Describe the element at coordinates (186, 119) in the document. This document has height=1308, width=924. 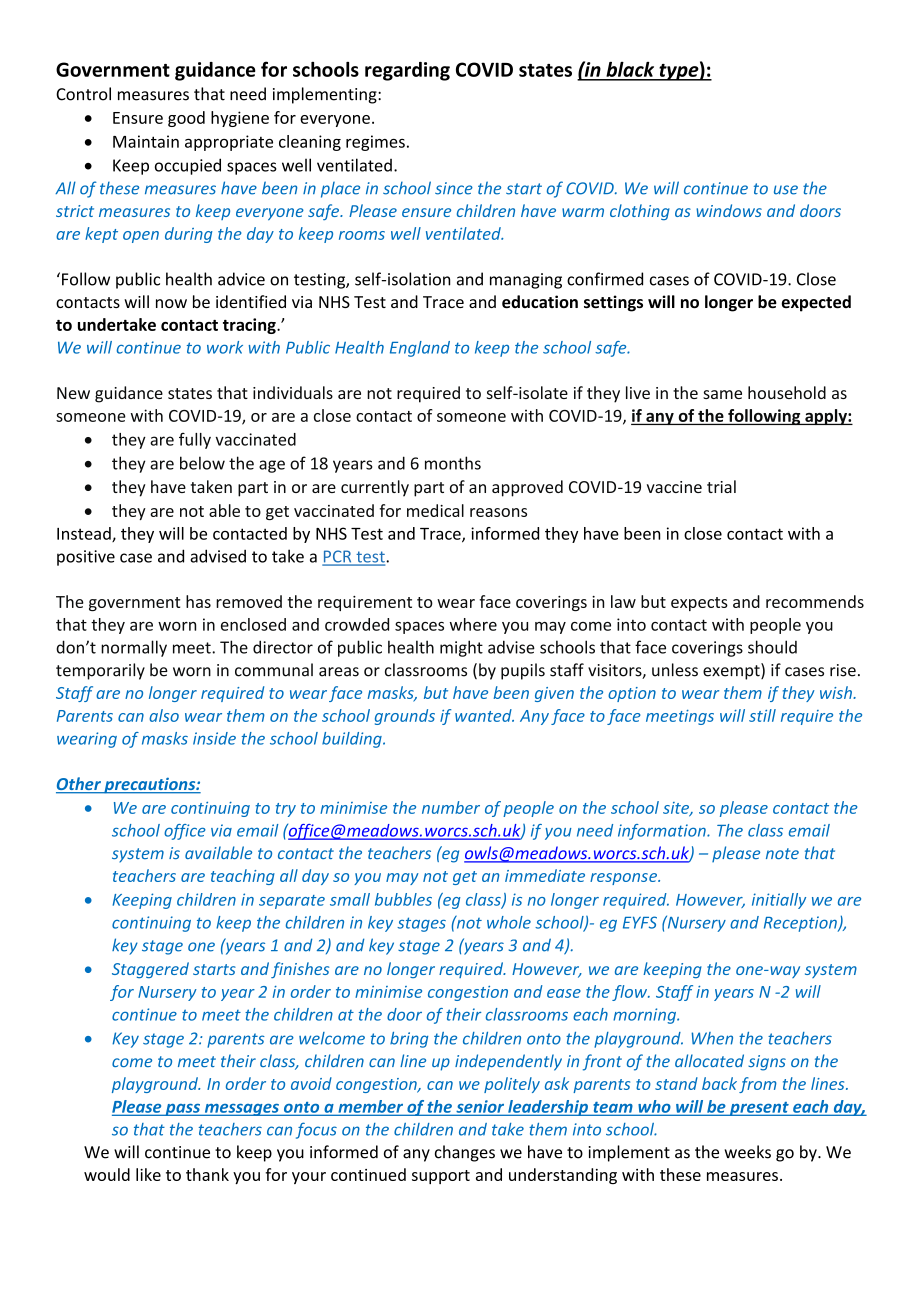
I see `good` at that location.
